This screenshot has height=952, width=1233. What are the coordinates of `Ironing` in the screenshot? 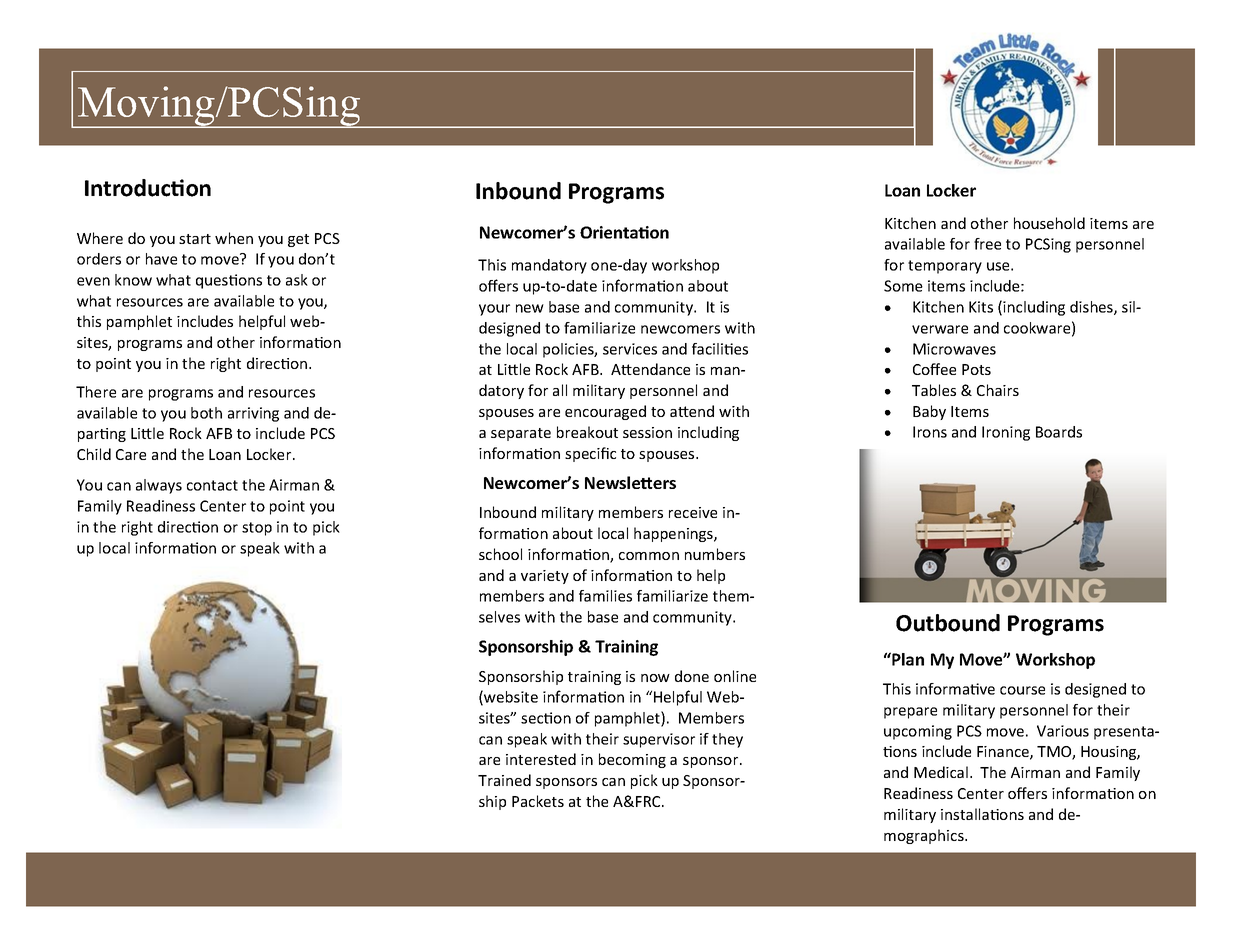 It's located at (1006, 433).
